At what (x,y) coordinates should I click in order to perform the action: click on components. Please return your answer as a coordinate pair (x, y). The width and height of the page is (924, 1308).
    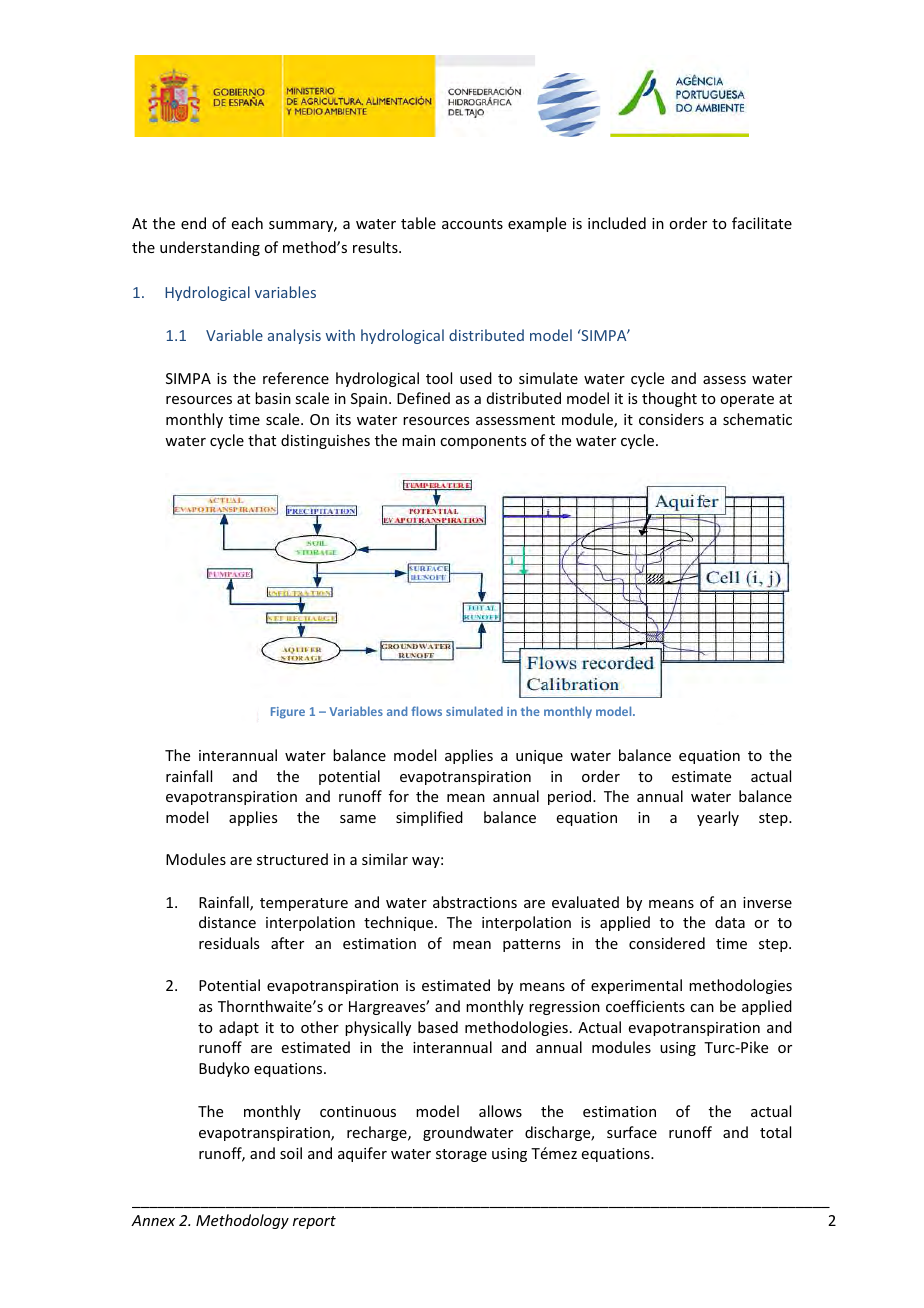
    Looking at the image, I should click on (483, 442).
